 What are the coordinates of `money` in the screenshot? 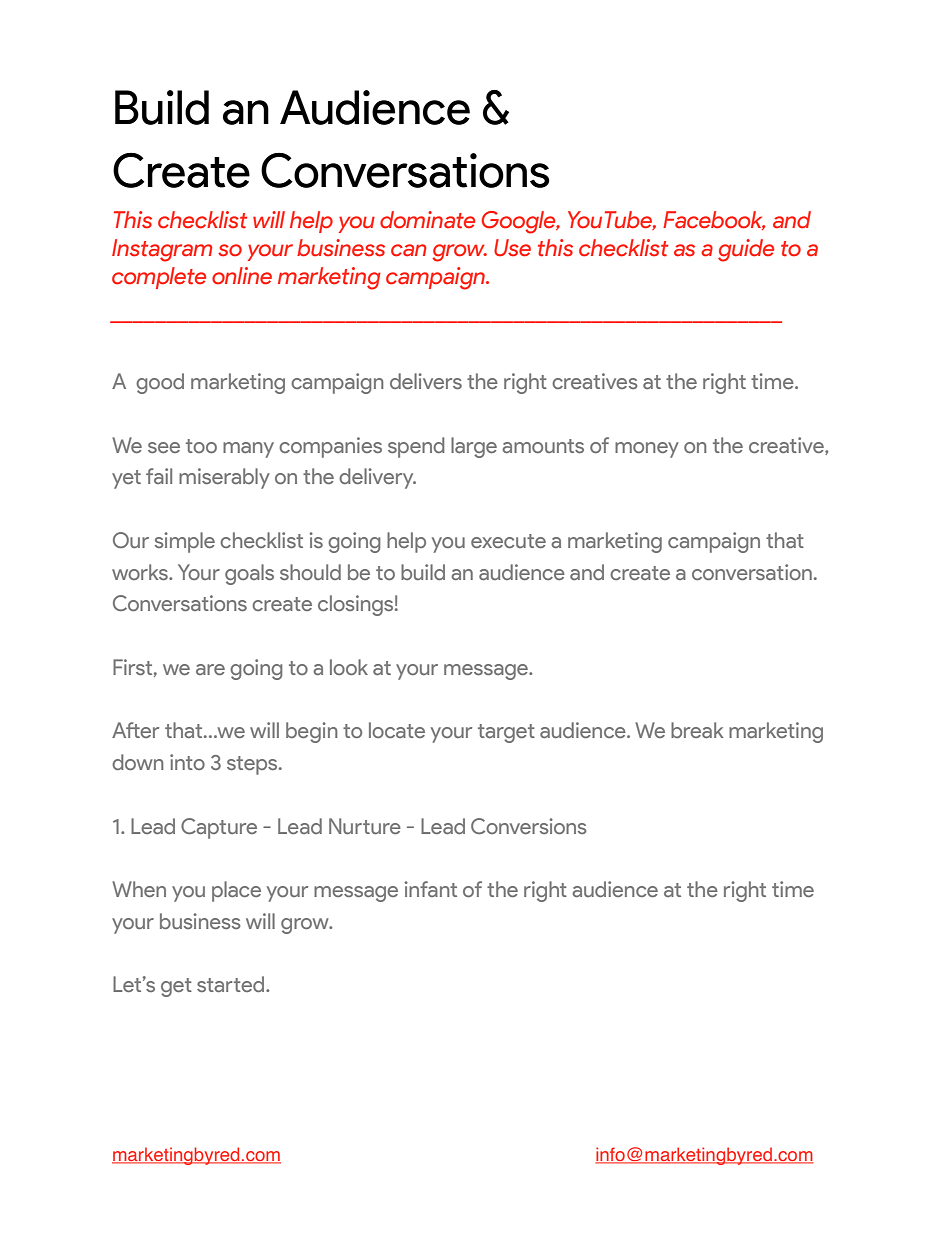 It's located at (647, 450).
